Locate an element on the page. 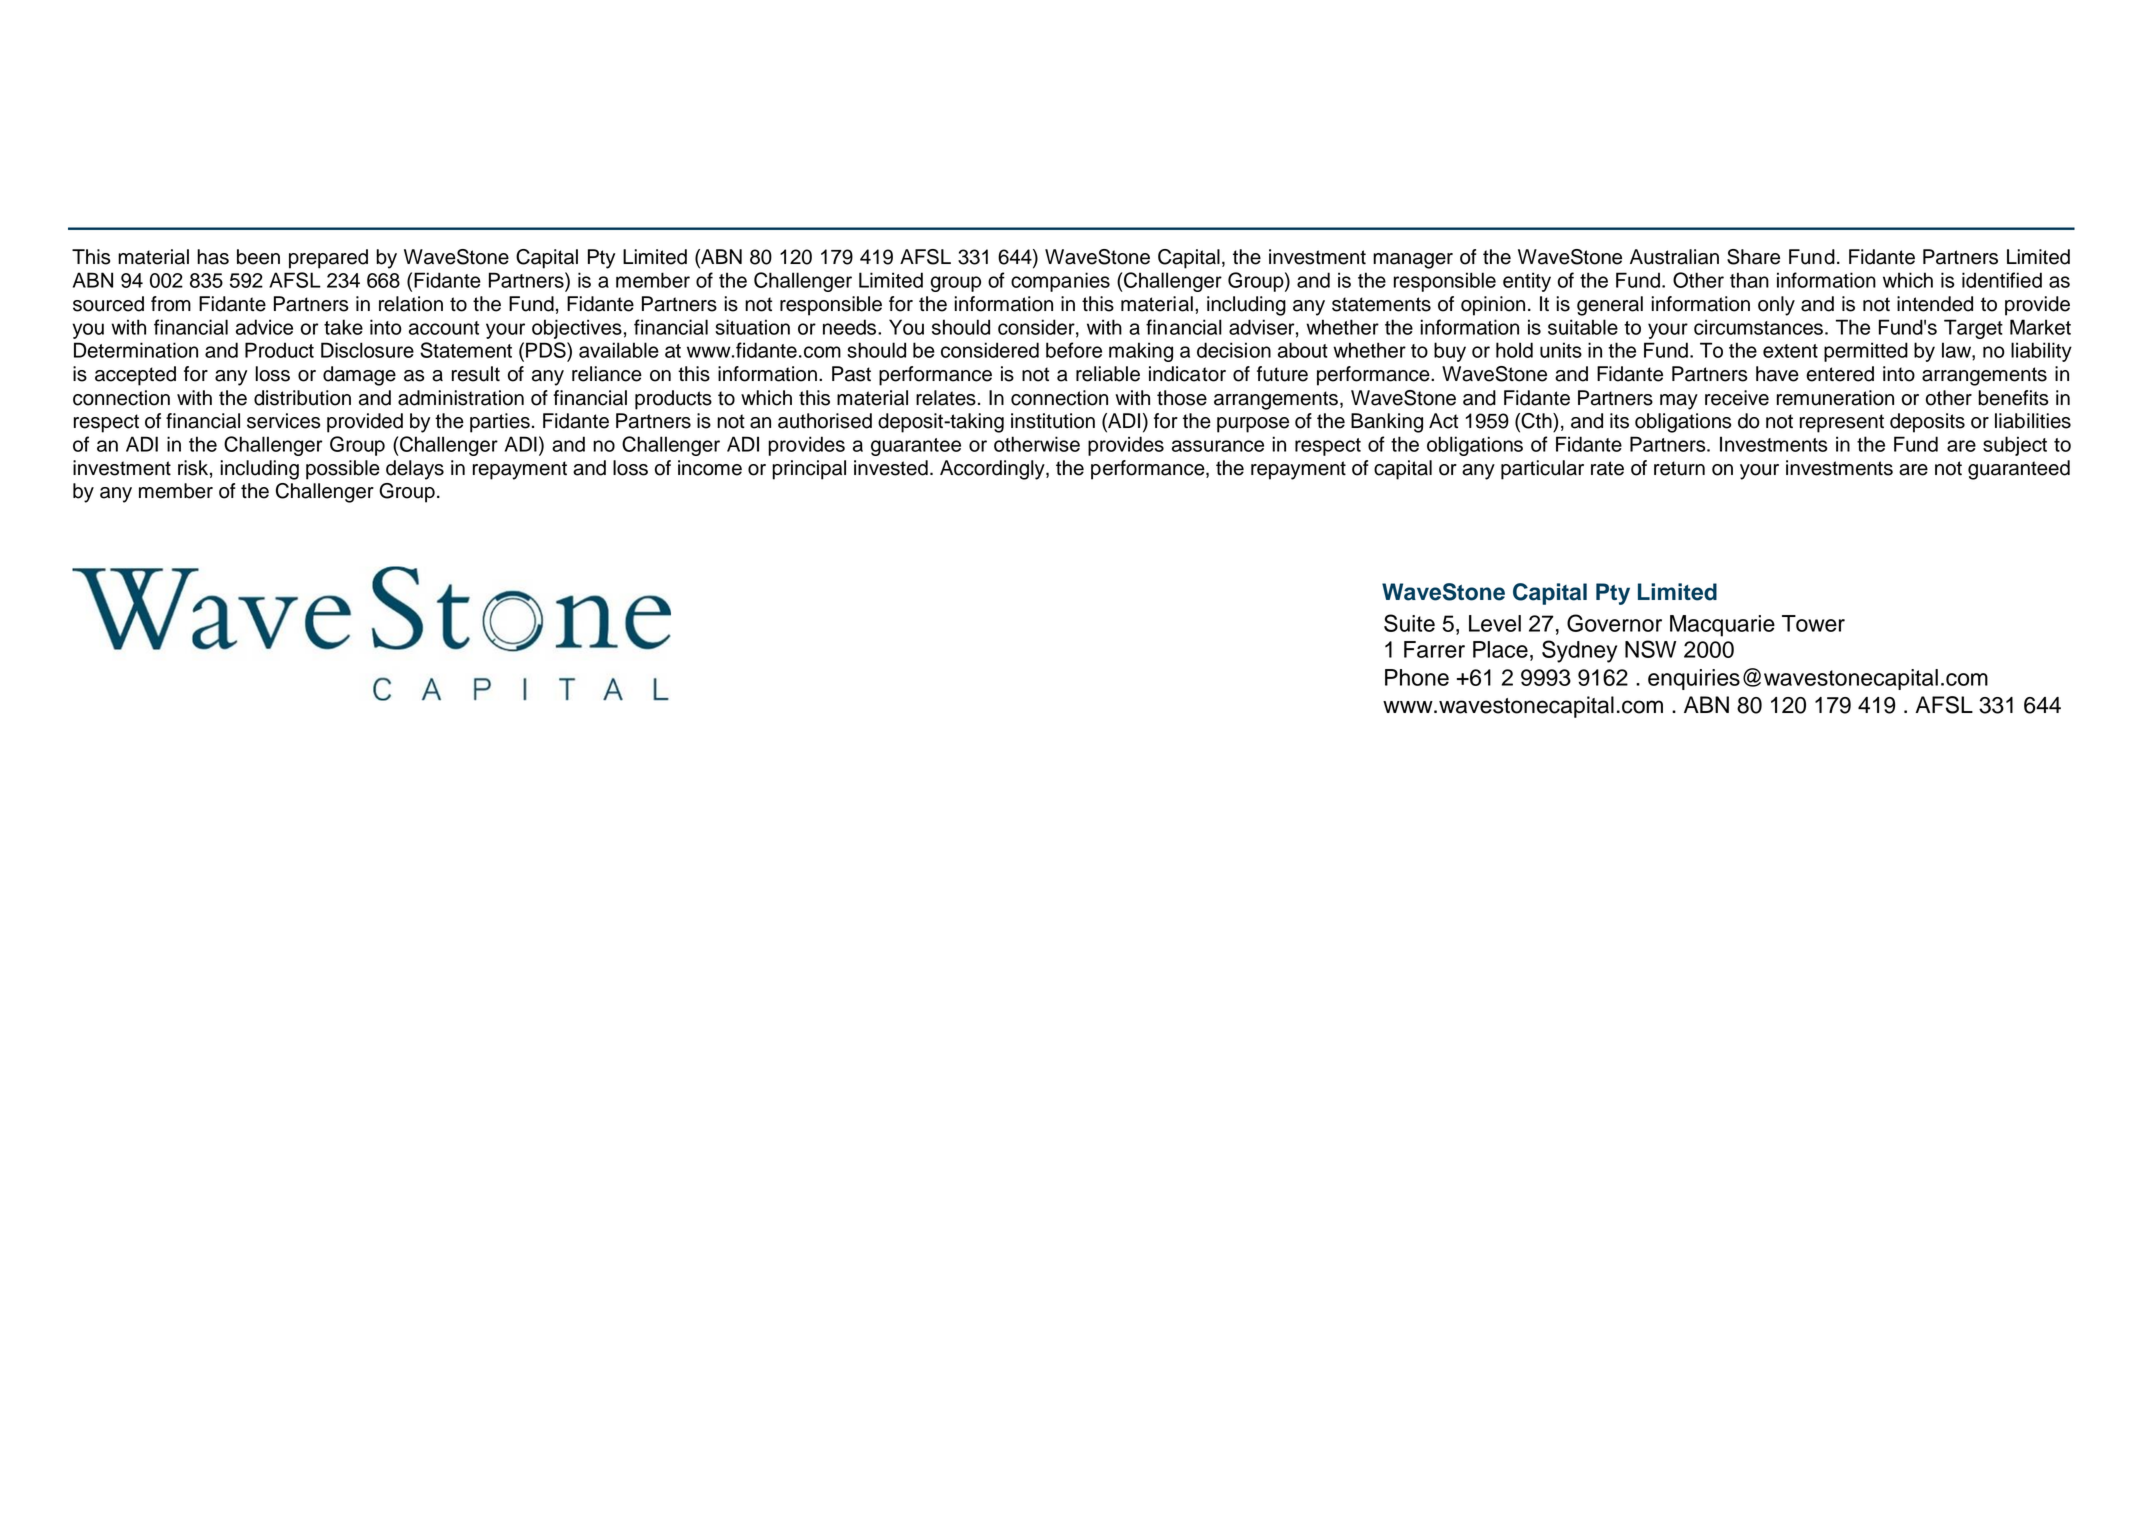  Suite is located at coordinates (1409, 623).
